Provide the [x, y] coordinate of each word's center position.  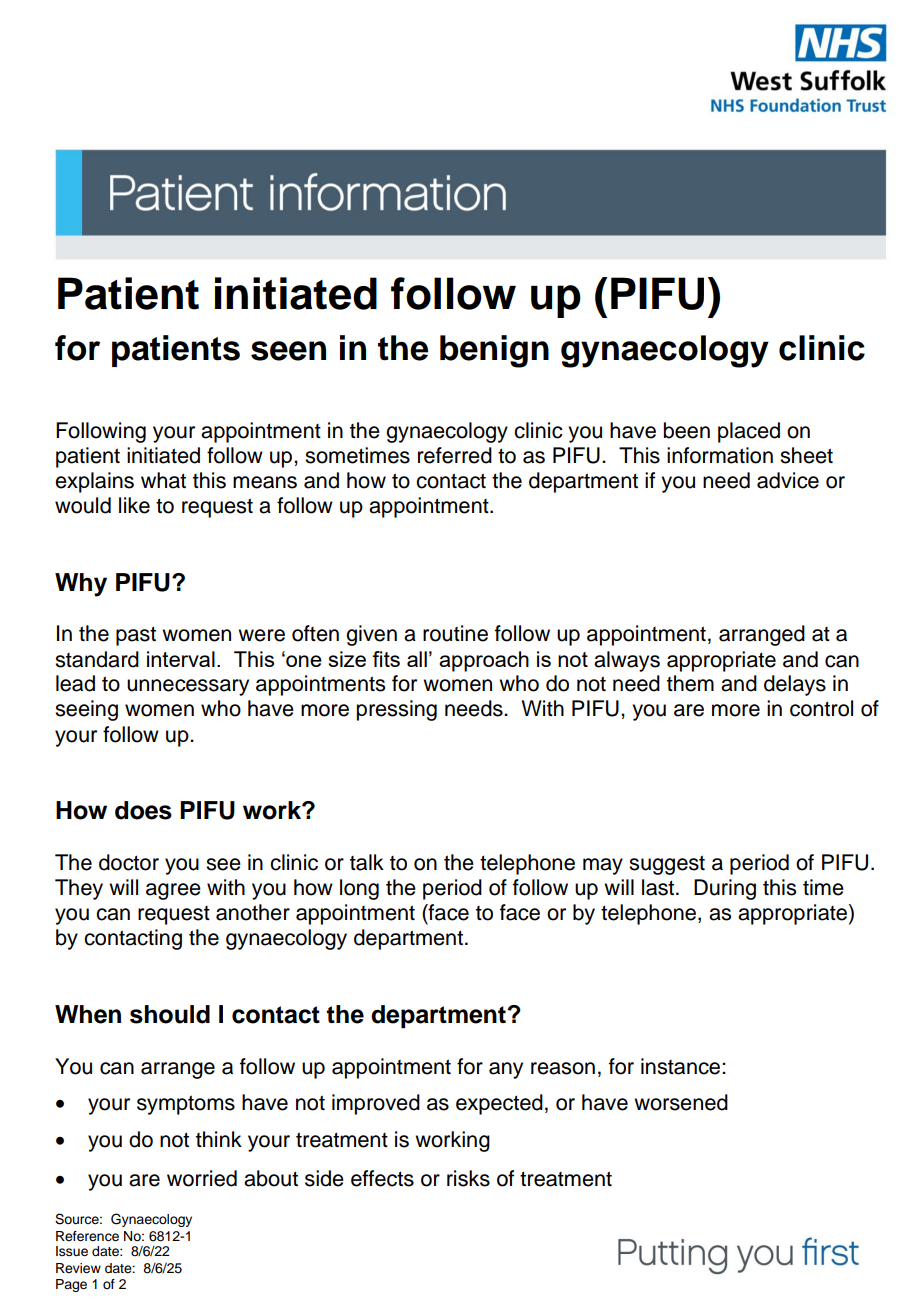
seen [288, 351]
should [170, 1014]
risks [468, 1178]
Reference [87, 1236]
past [136, 636]
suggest [667, 865]
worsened [681, 1102]
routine [455, 633]
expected [499, 1104]
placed [749, 432]
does [143, 810]
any [506, 1070]
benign [494, 351]
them [690, 683]
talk [367, 862]
